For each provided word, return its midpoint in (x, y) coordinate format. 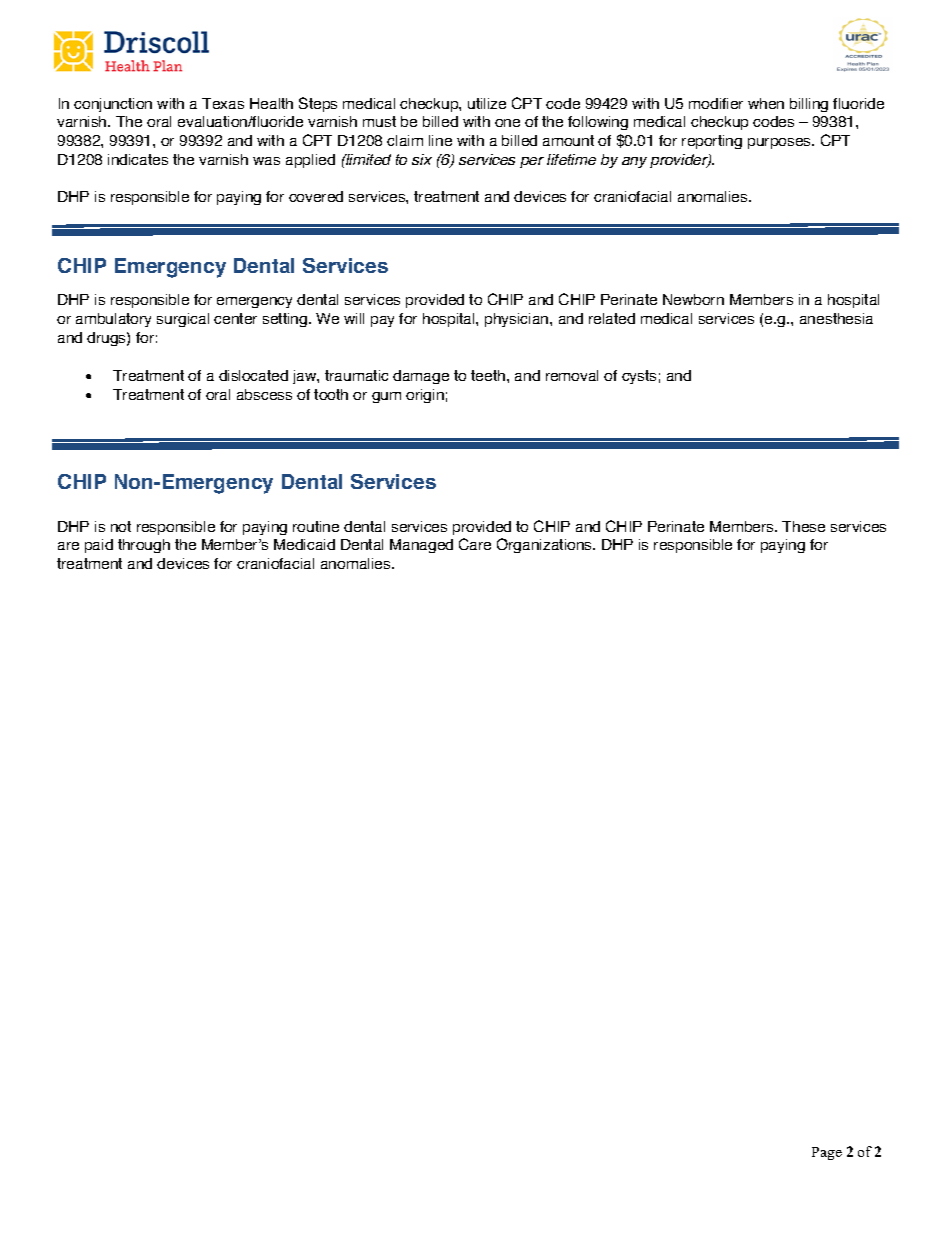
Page (827, 1153)
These (803, 526)
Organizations (546, 545)
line (440, 140)
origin (425, 396)
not (121, 526)
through (144, 546)
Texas (223, 103)
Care (475, 544)
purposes (781, 143)
